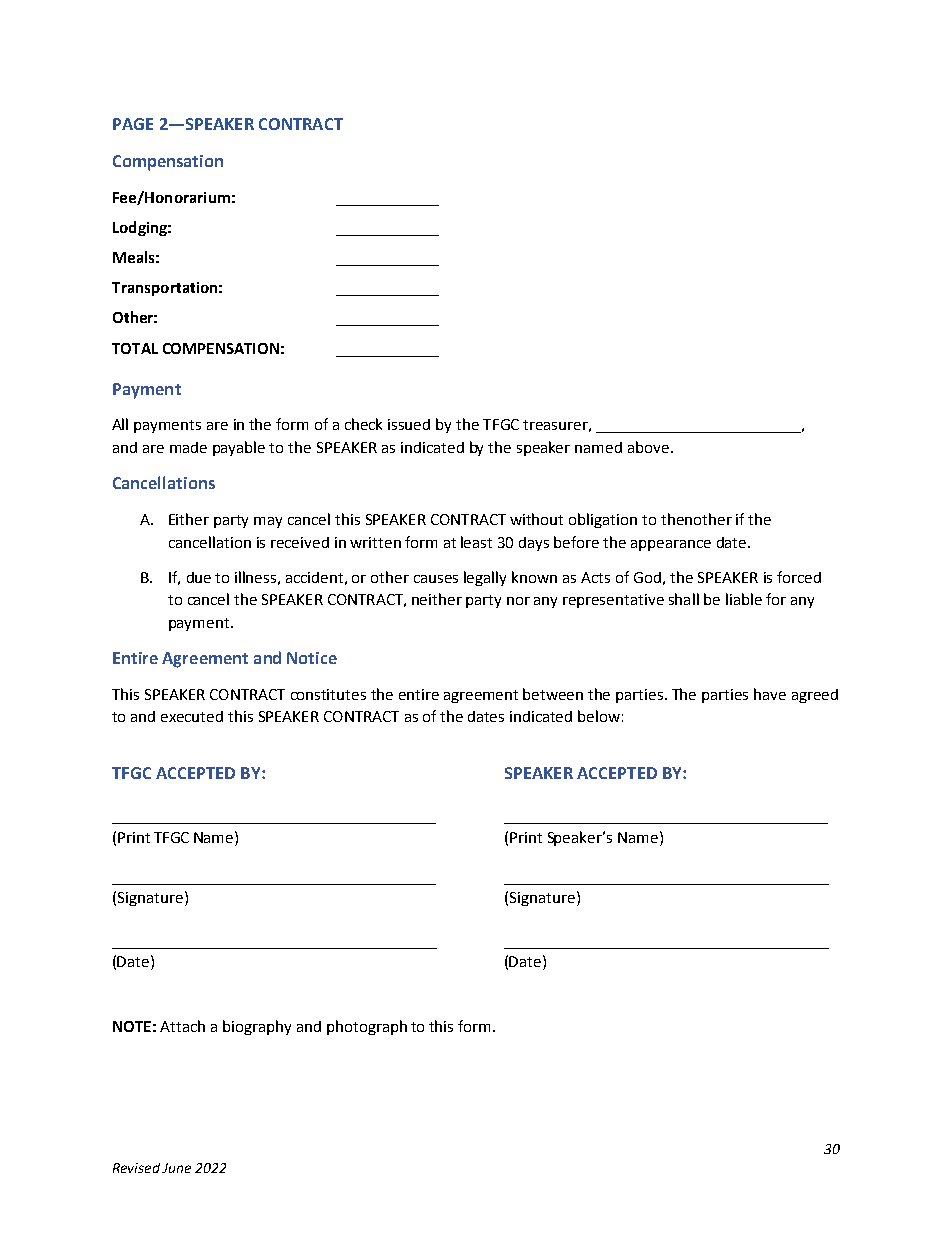 This document has width=952, height=1233. I want to click on June, so click(176, 1168).
